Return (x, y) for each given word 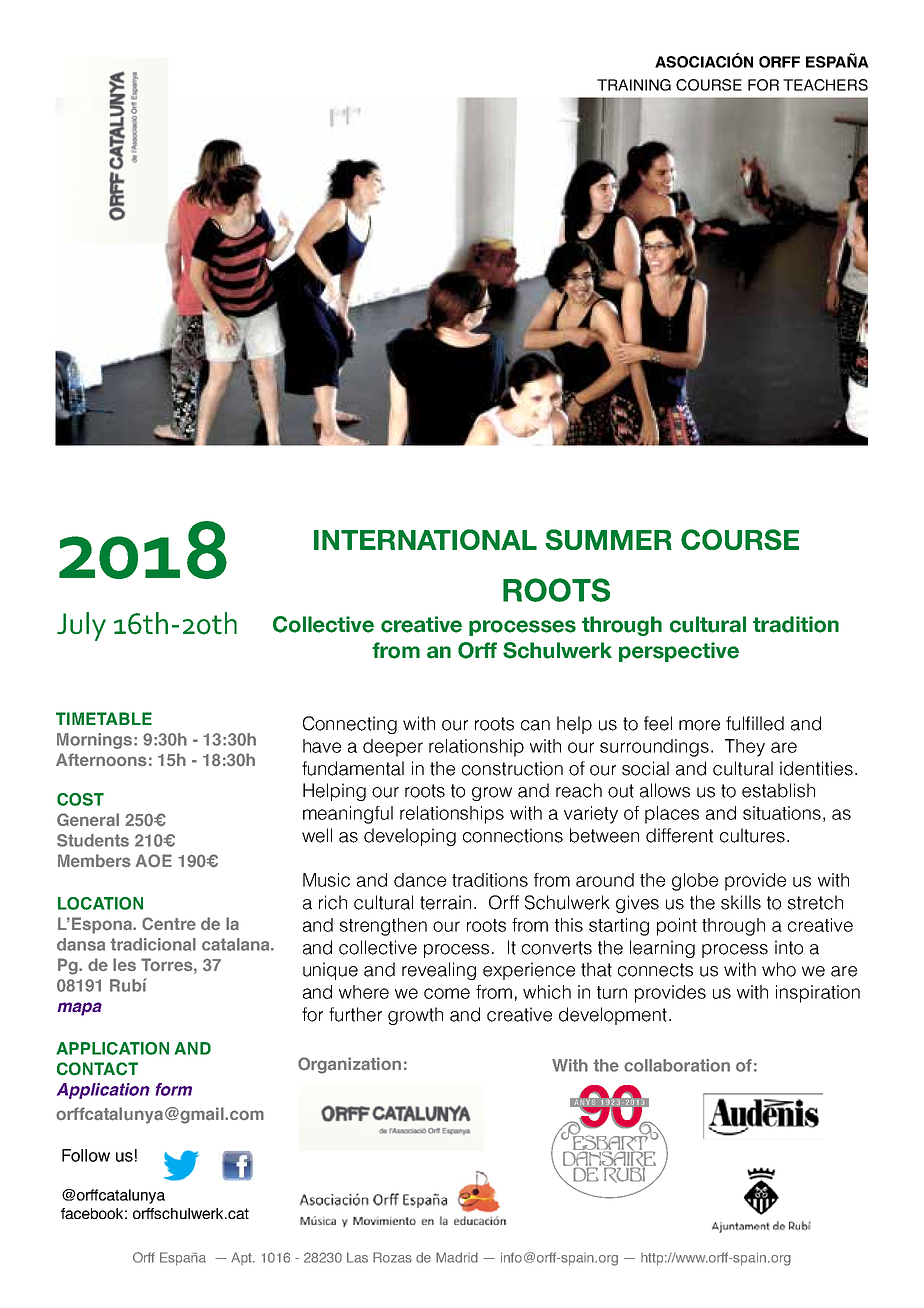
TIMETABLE (104, 718)
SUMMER (608, 540)
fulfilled (755, 723)
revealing (439, 971)
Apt (243, 1258)
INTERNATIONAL (425, 539)
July (81, 626)
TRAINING (634, 85)
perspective (679, 652)
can (535, 725)
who (779, 969)
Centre (169, 923)
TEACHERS (825, 85)
